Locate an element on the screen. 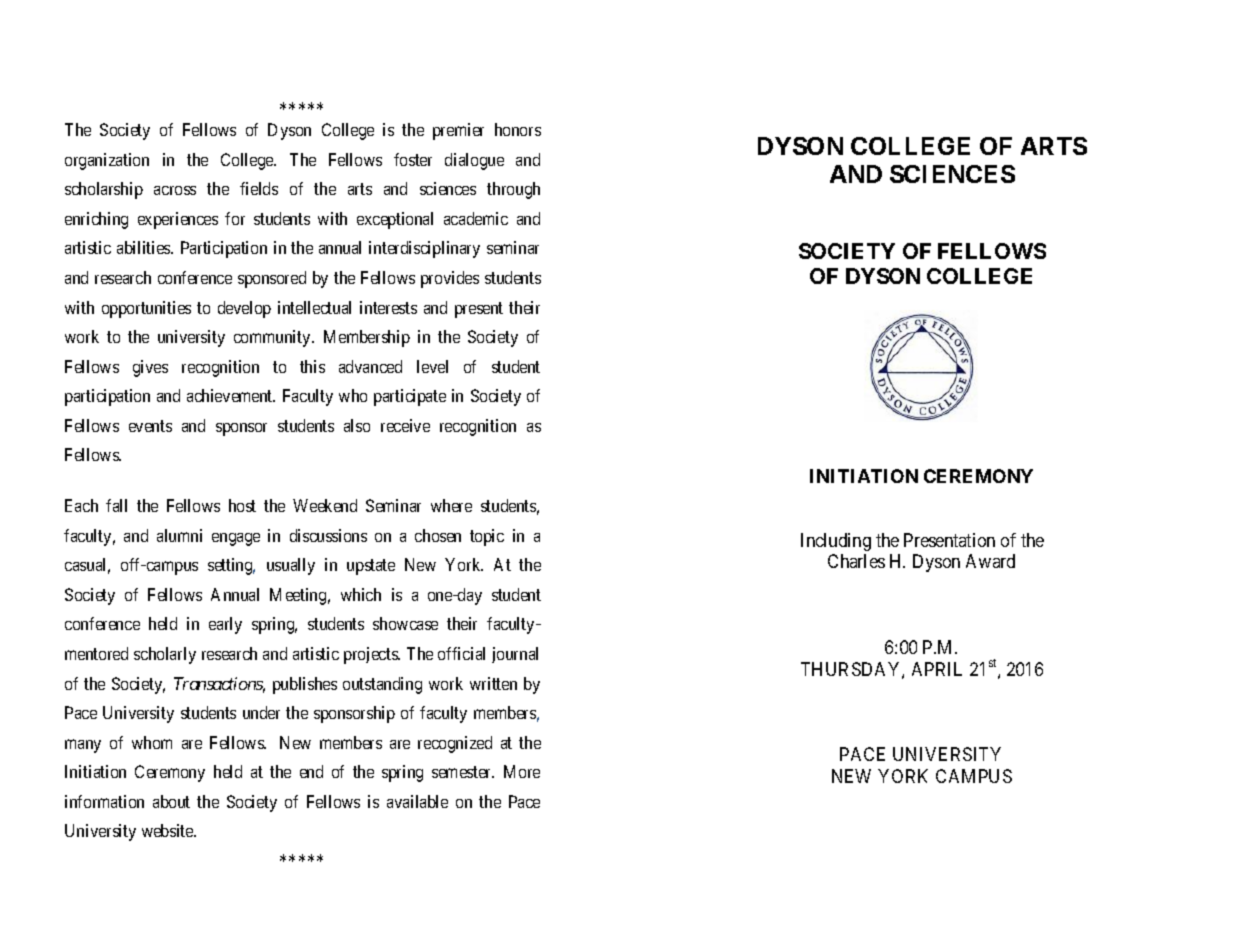 This screenshot has height=952, width=1233. opportunities is located at coordinates (146, 309).
